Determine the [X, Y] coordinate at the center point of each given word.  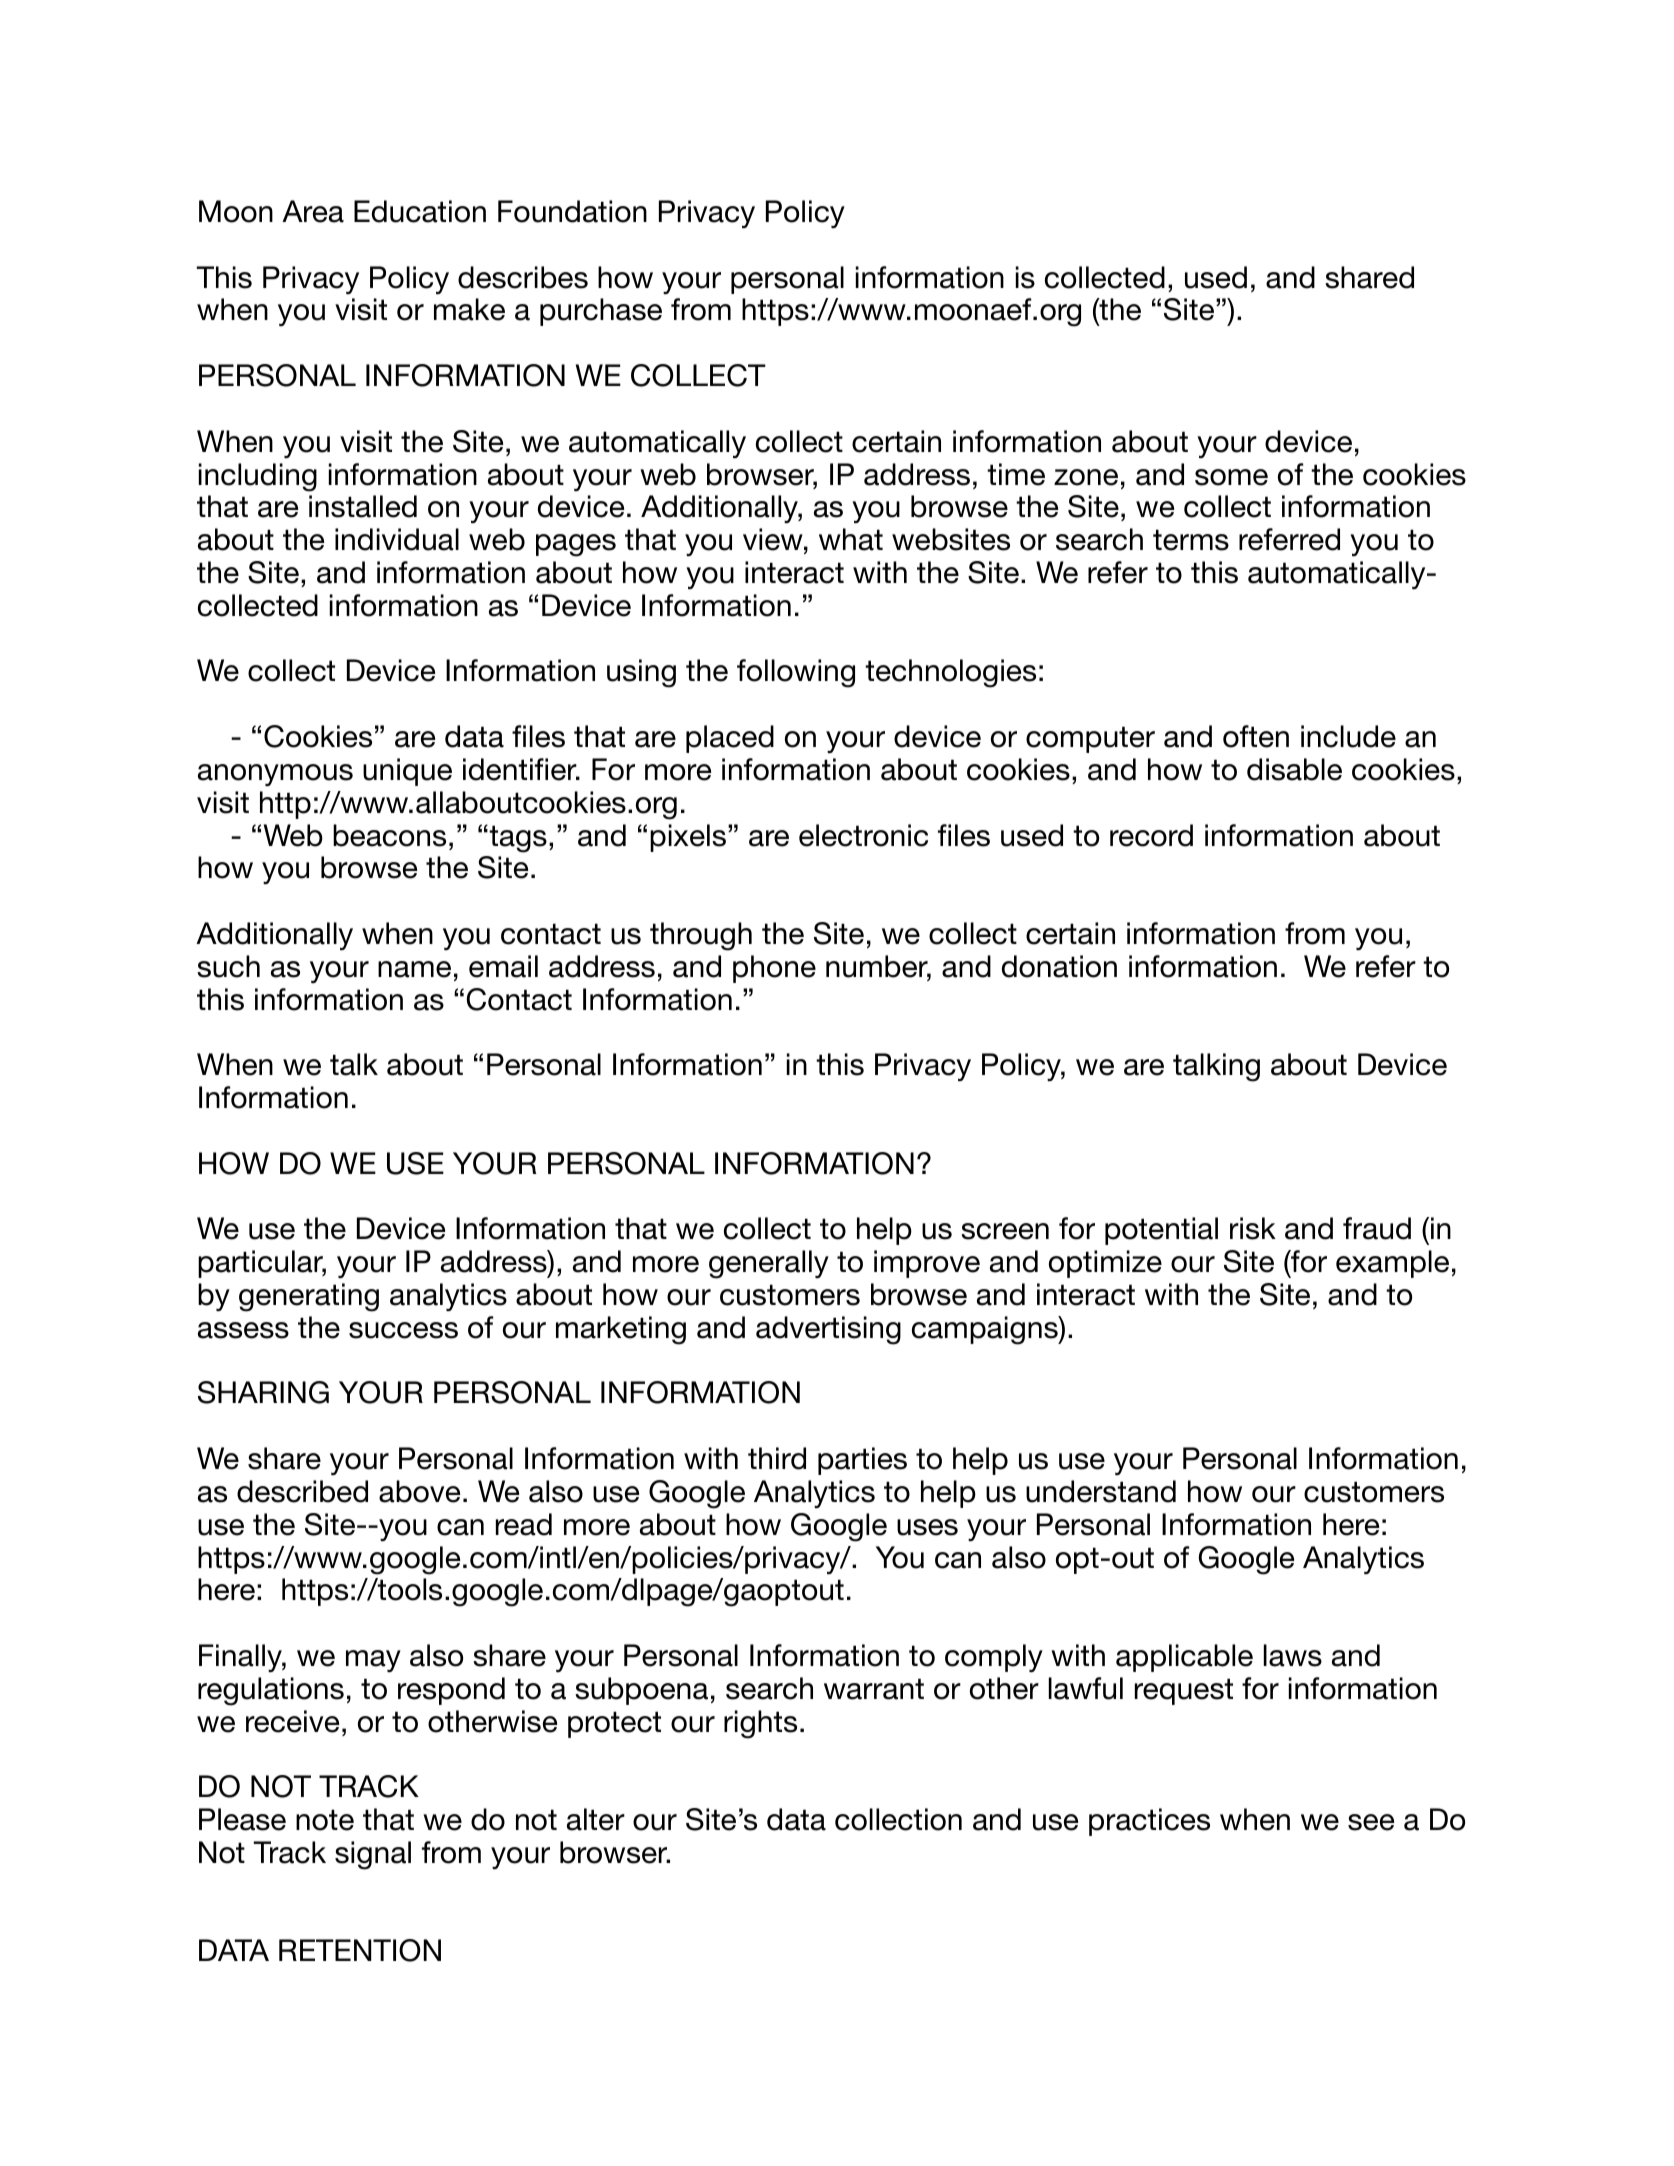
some [1231, 477]
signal [373, 1855]
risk [1253, 1228]
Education [420, 211]
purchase [601, 312]
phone [774, 969]
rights [760, 1724]
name [414, 969]
